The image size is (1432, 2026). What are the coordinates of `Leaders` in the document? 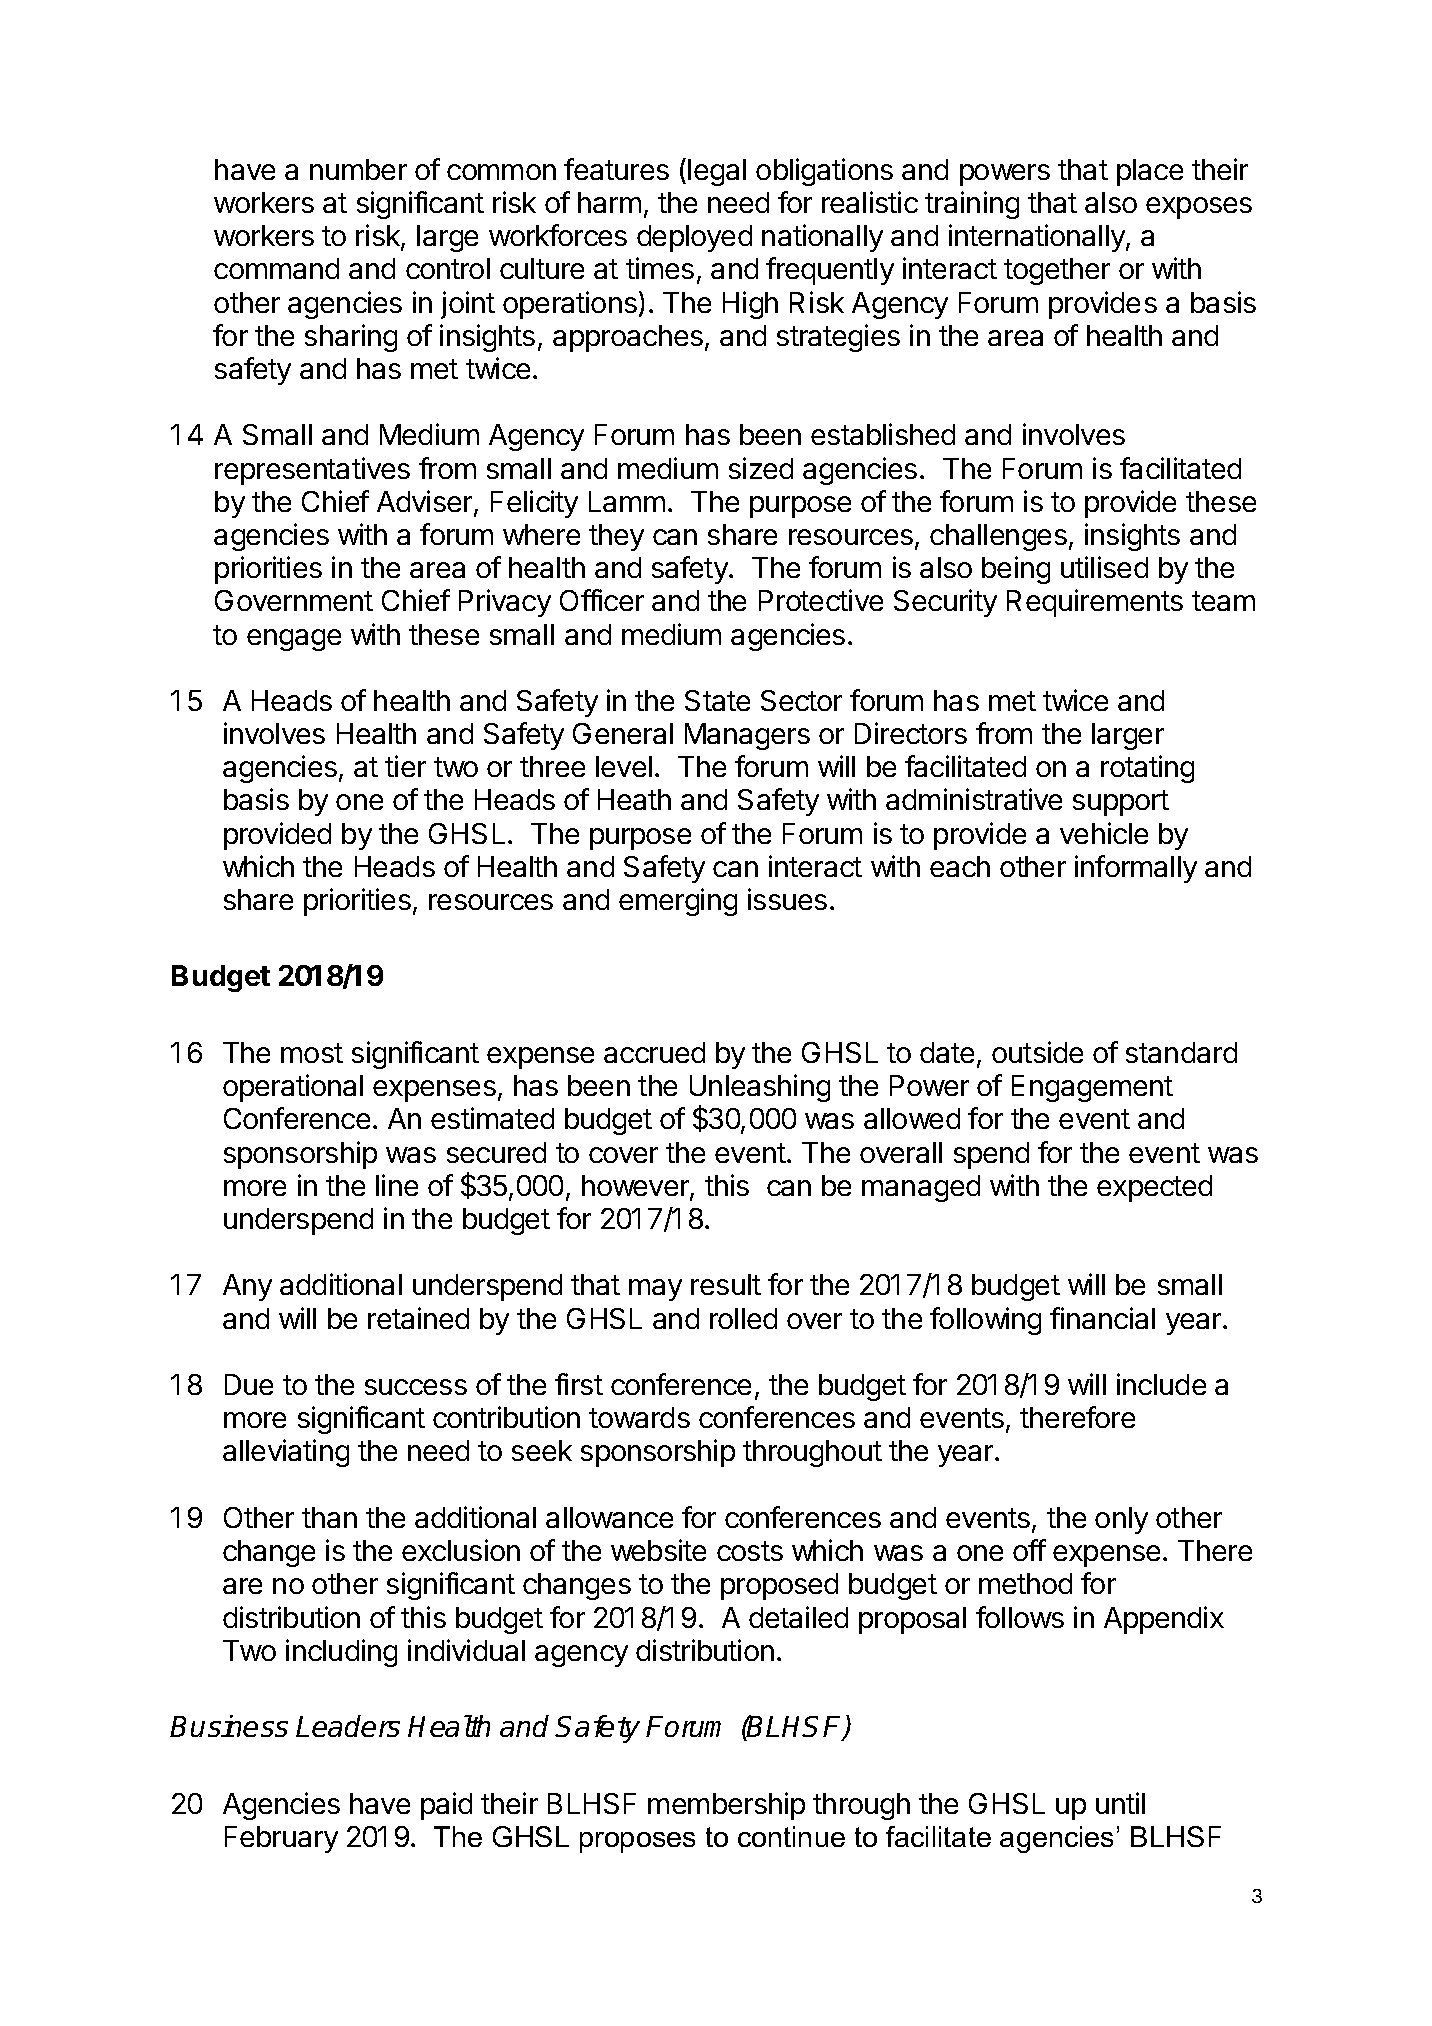 It's located at (348, 1726).
